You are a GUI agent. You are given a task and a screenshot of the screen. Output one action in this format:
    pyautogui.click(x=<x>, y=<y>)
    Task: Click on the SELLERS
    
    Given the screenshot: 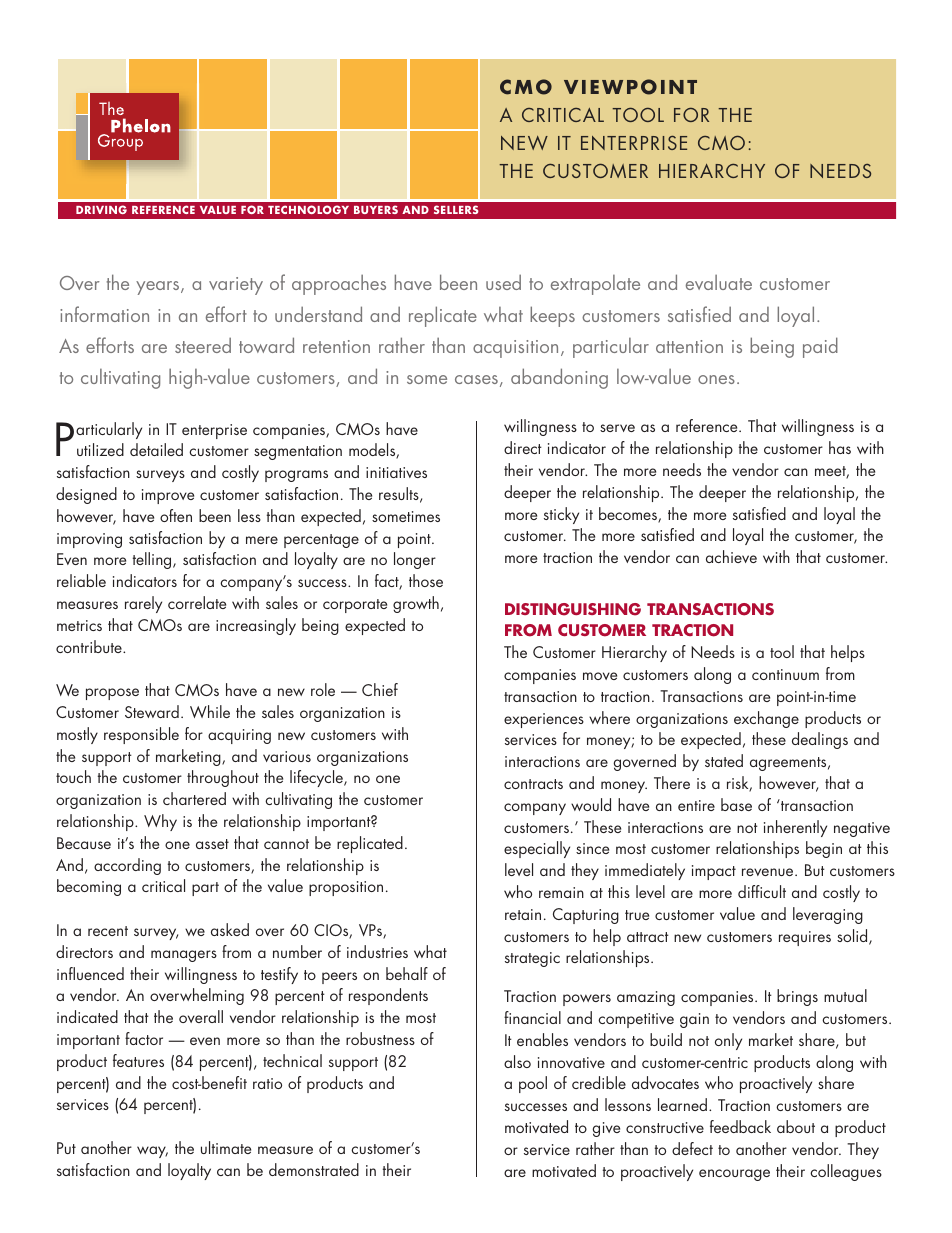 What is the action you would take?
    pyautogui.click(x=456, y=209)
